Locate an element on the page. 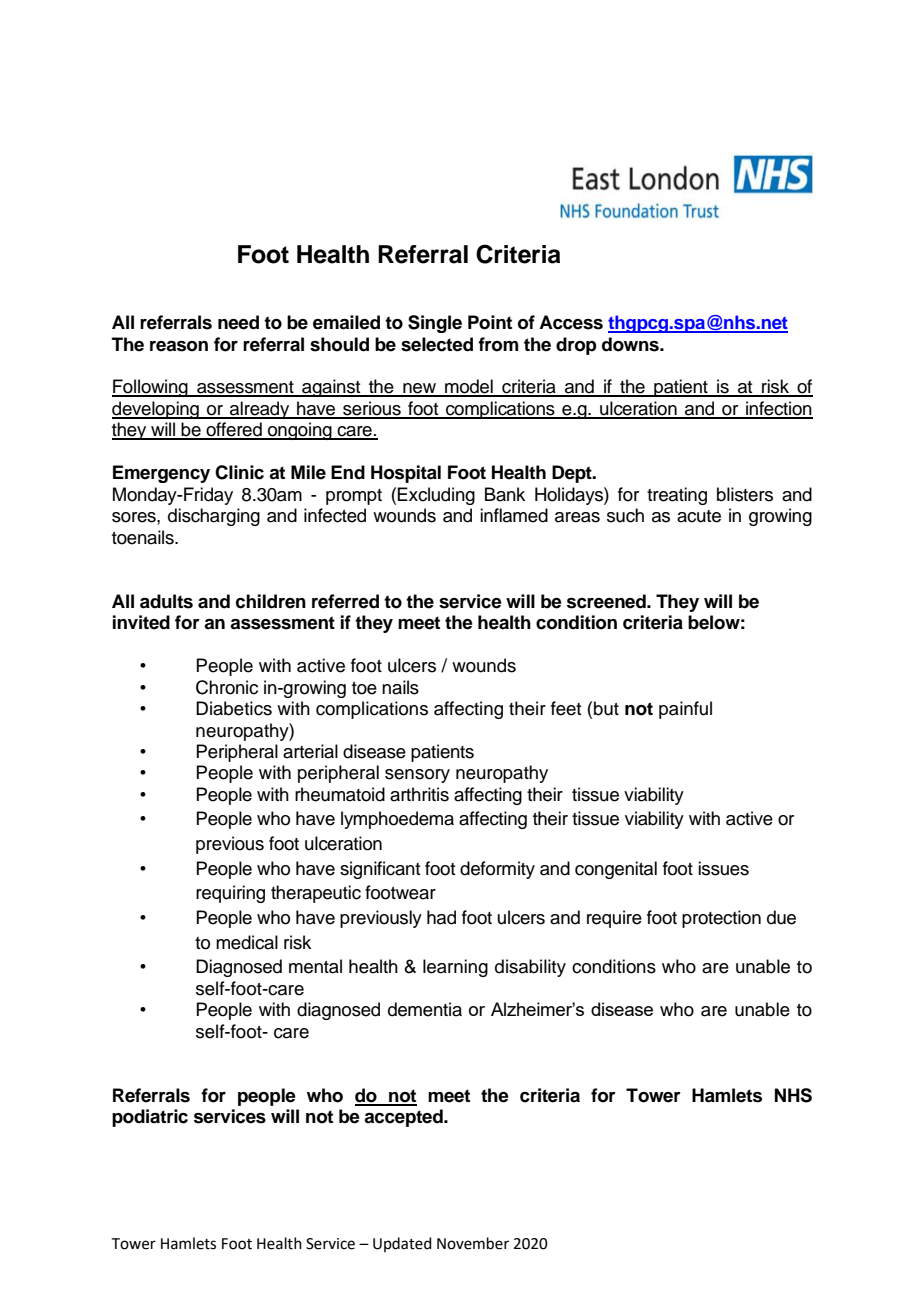 The height and width of the page is (1308, 924). November is located at coordinates (473, 1243).
